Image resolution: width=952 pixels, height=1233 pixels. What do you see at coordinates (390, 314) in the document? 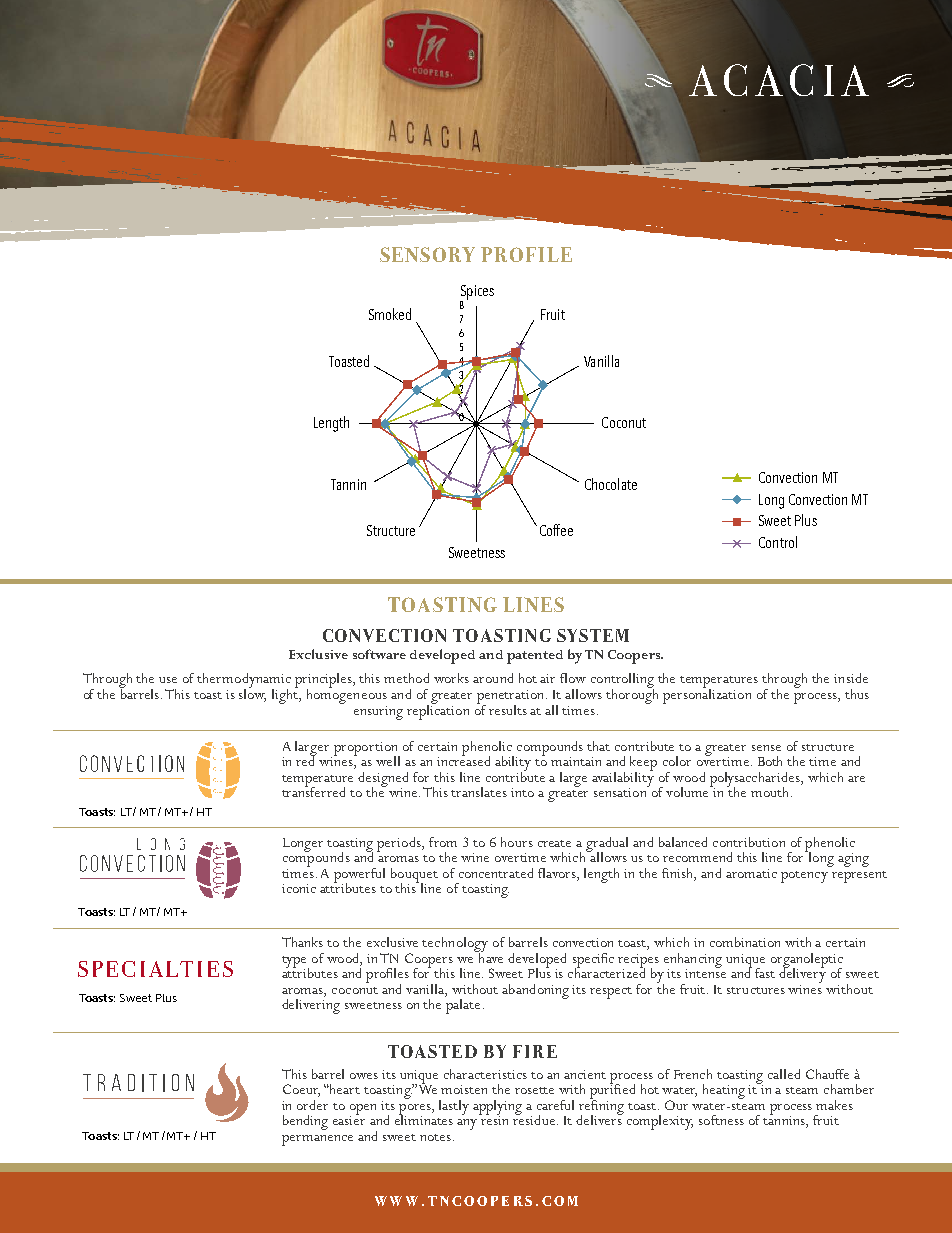
I see `Smoked` at bounding box center [390, 314].
